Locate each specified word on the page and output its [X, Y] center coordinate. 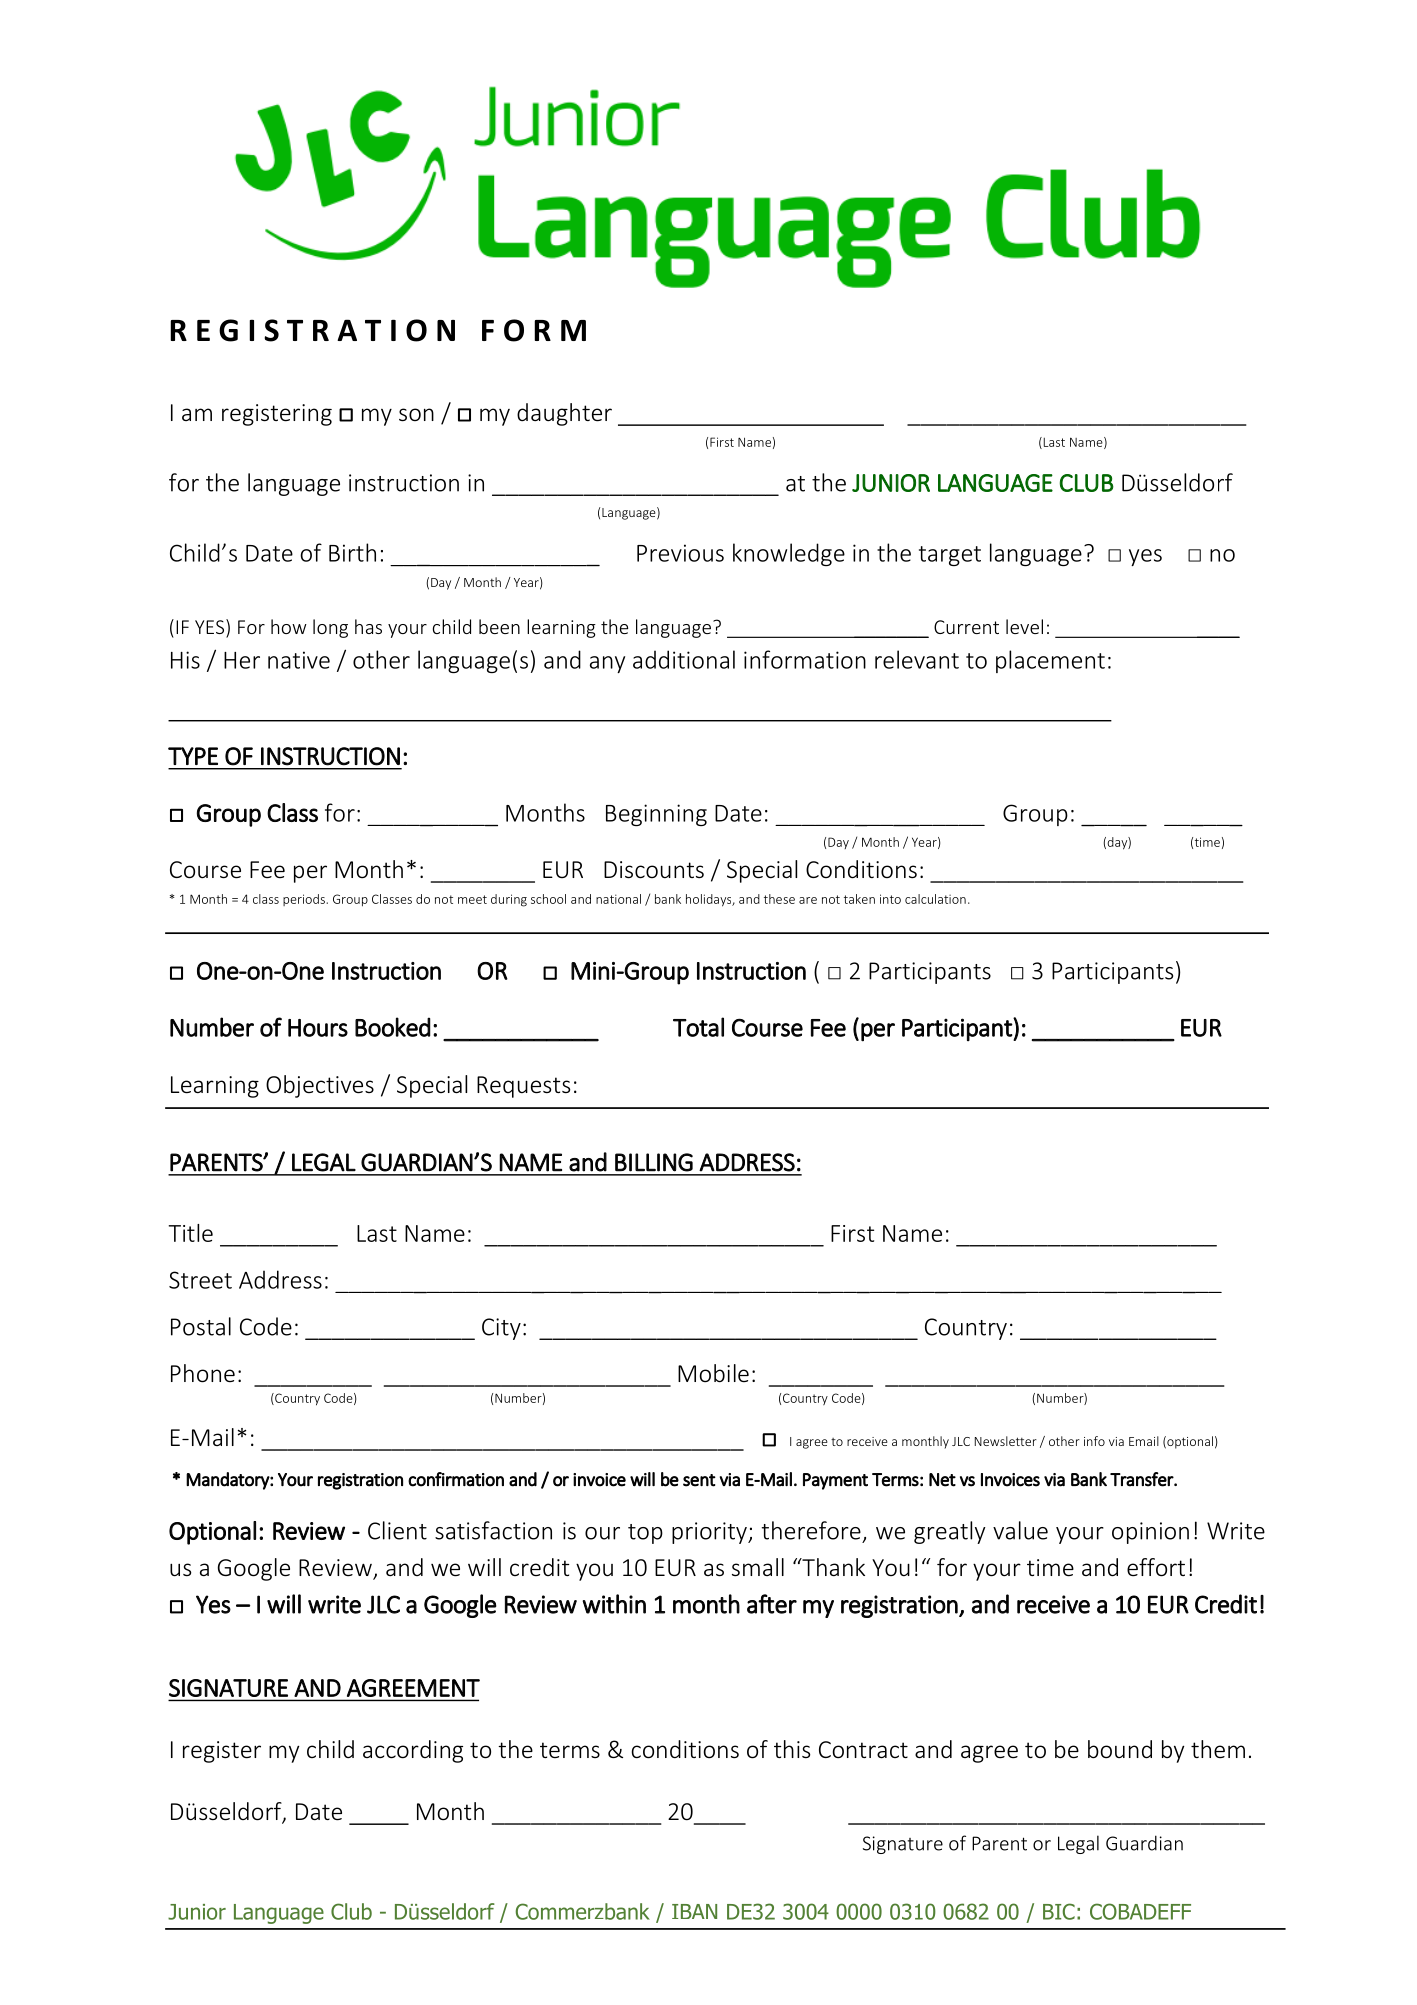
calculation [935, 899]
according [413, 1751]
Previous [680, 553]
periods [305, 900]
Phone [203, 1373]
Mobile [713, 1373]
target [950, 556]
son [416, 415]
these [779, 899]
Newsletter [1006, 1441]
